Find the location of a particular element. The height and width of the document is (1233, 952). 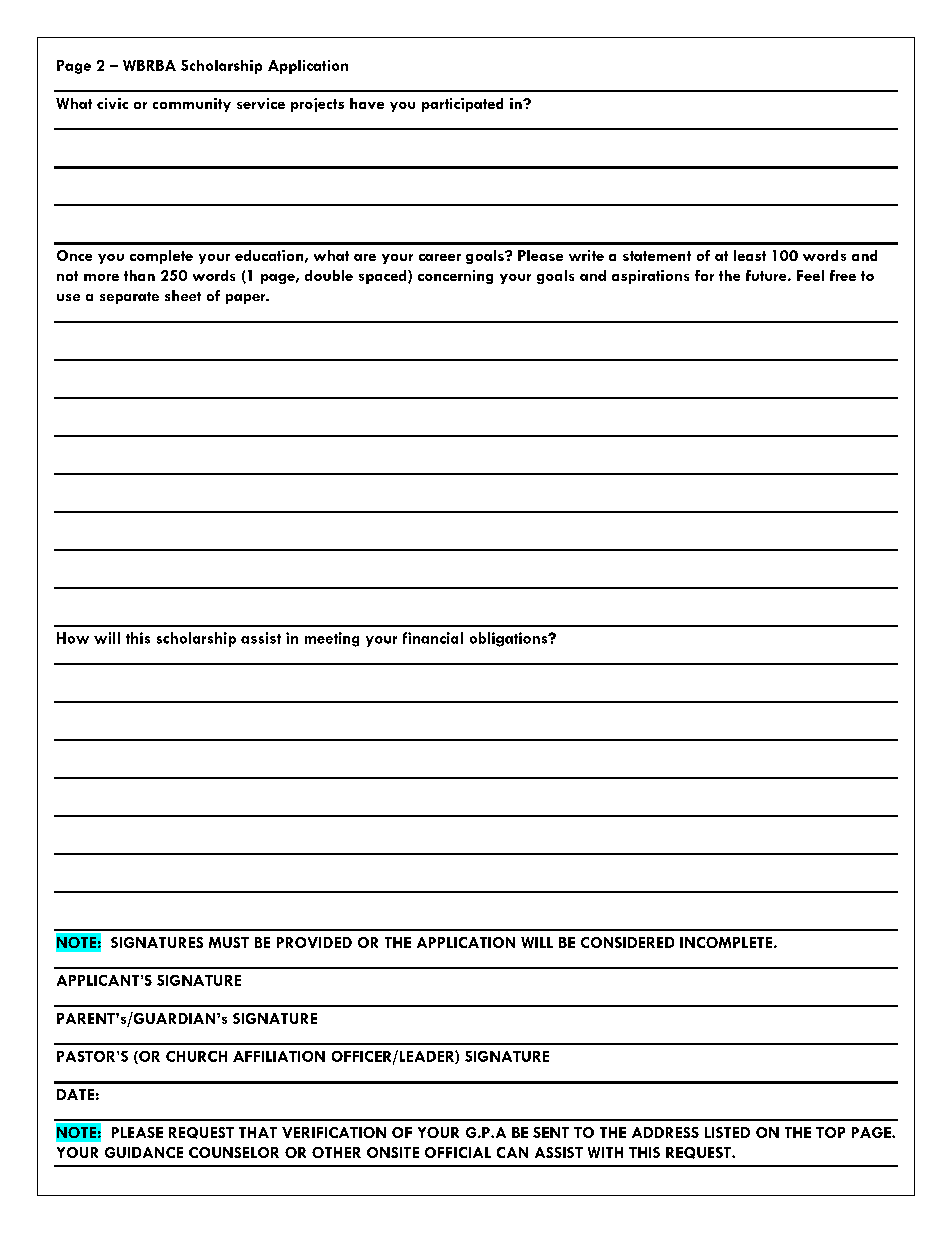

financial is located at coordinates (433, 638).
